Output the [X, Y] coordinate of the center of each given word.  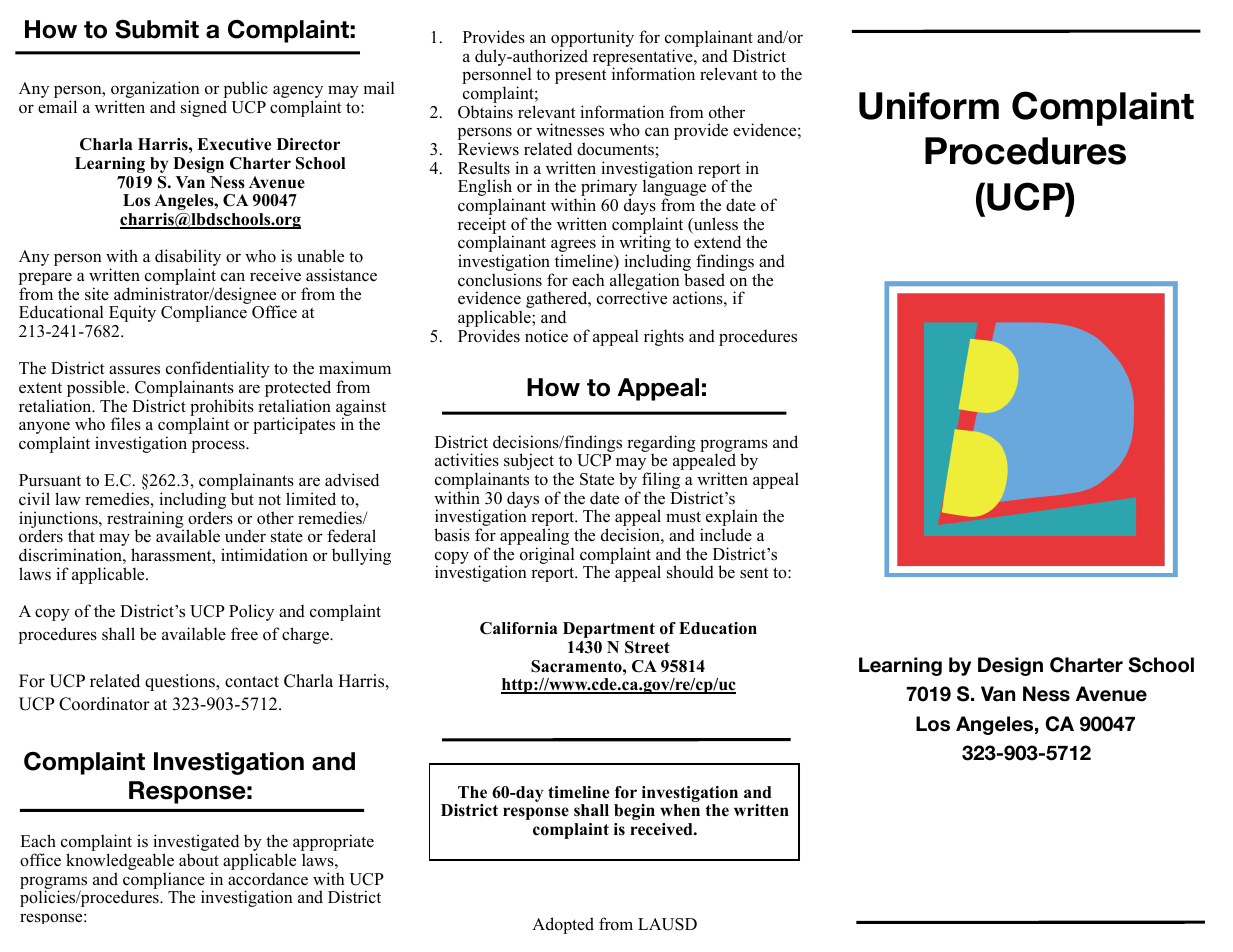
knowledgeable [120, 863]
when [680, 810]
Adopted [563, 925]
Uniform [929, 106]
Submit [157, 29]
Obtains [485, 112]
